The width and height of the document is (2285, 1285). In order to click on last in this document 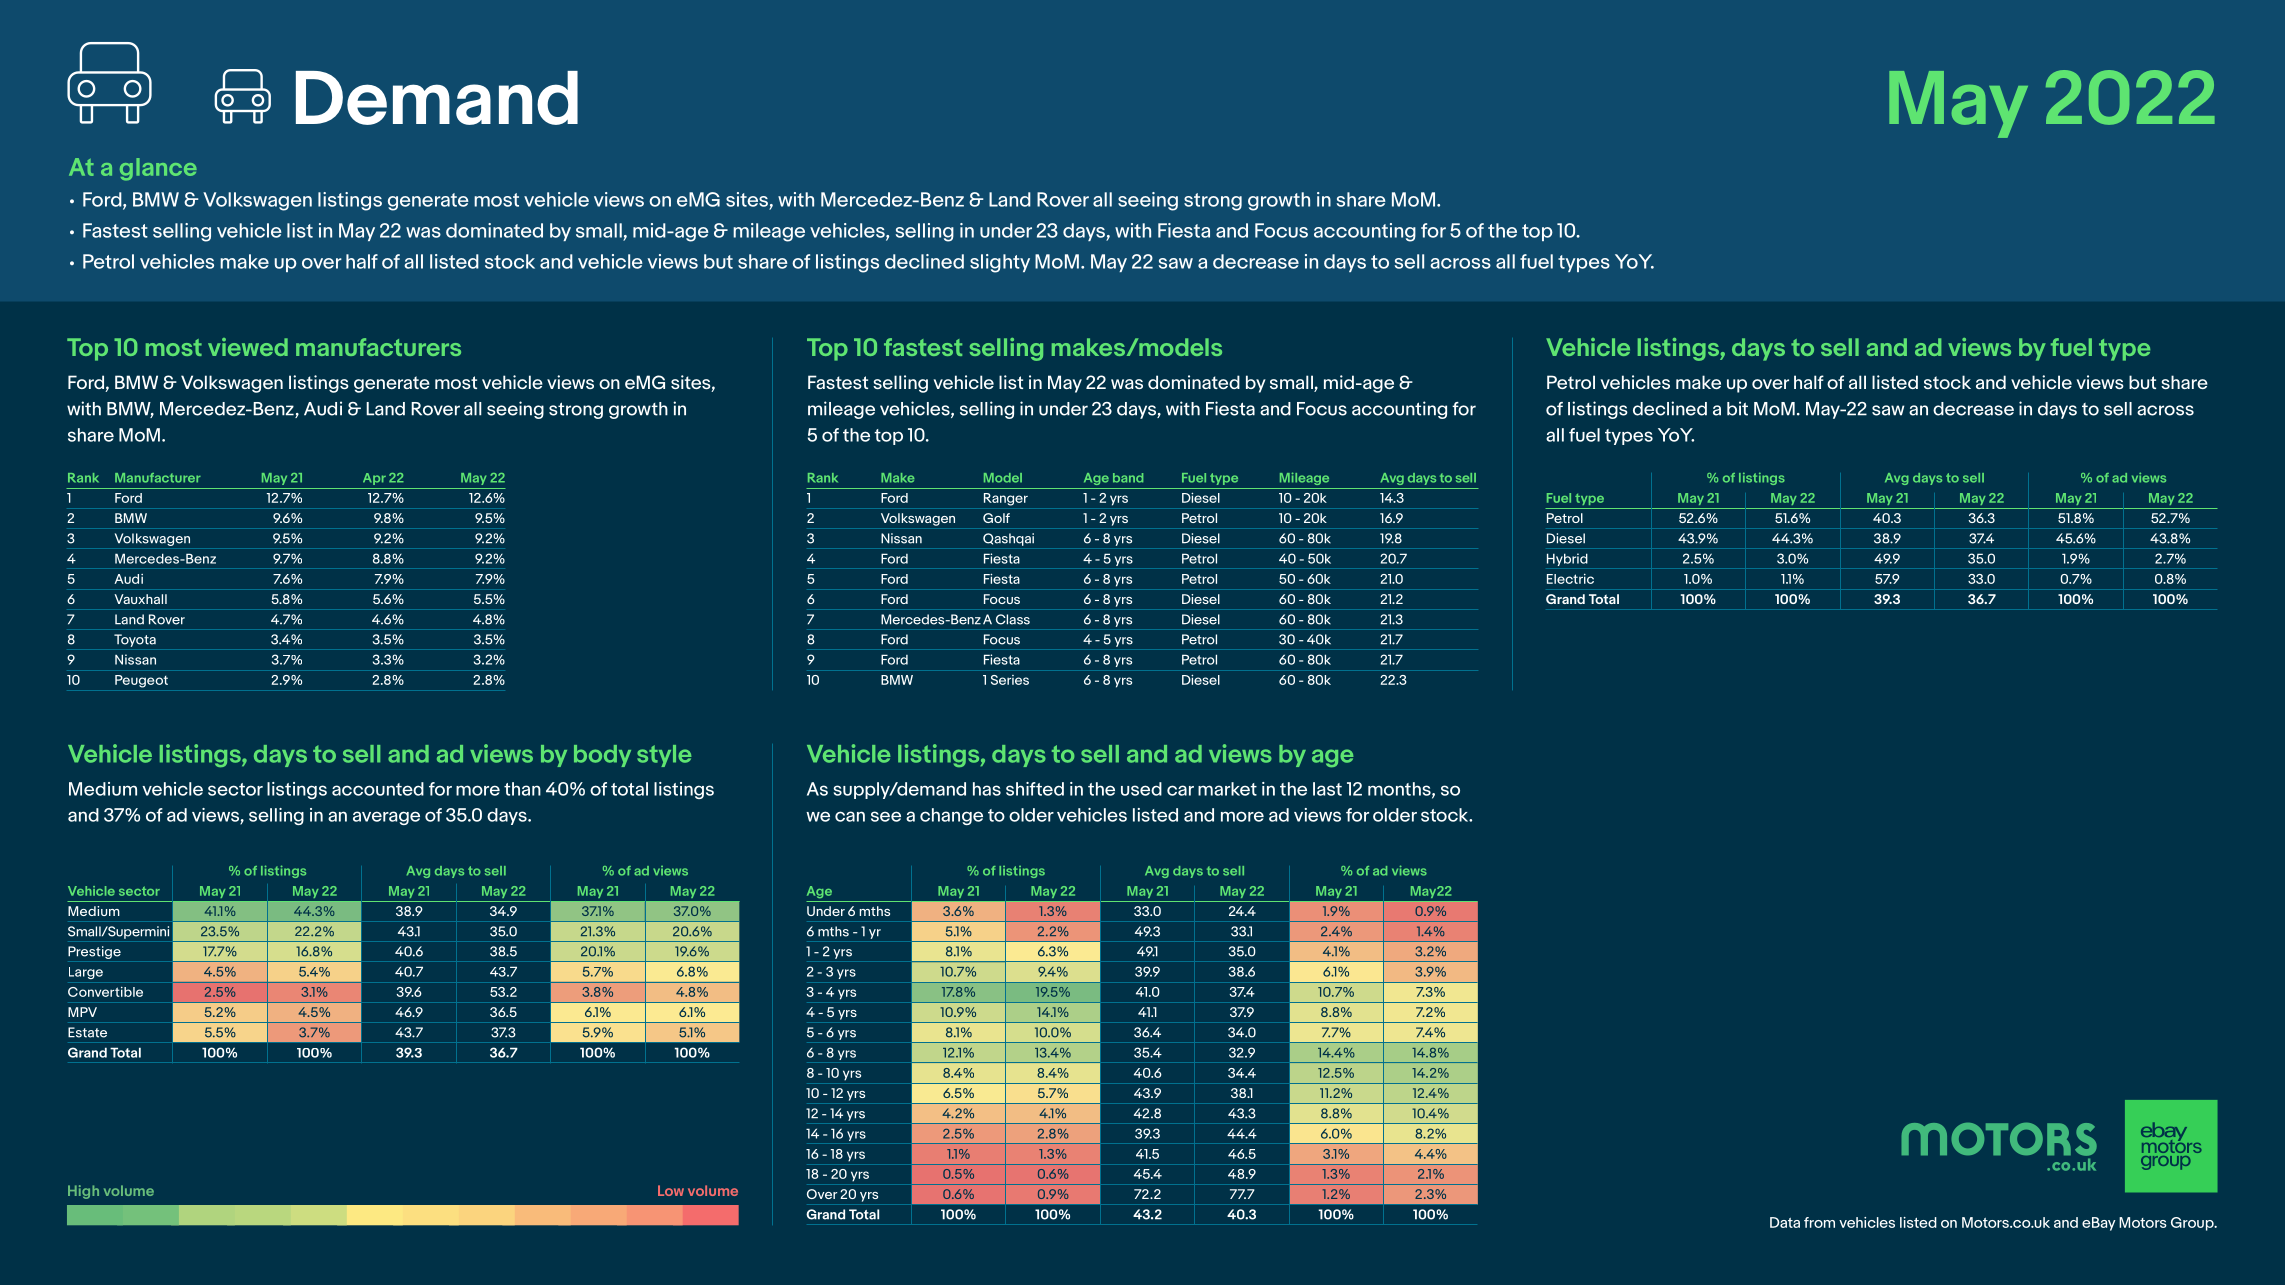, I will do `click(1327, 789)`.
